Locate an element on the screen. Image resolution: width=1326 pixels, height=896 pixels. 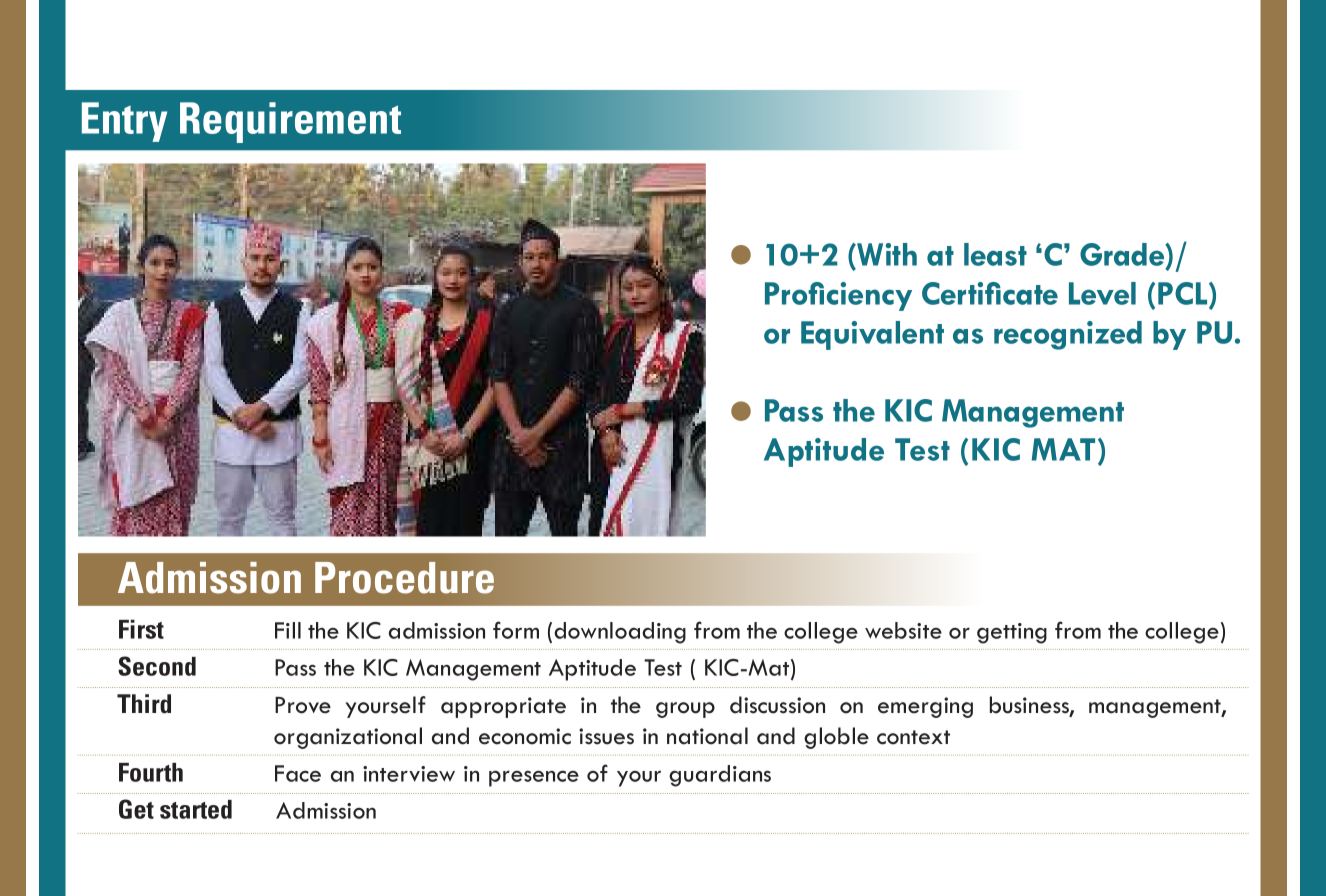
Proficiency is located at coordinates (838, 296).
